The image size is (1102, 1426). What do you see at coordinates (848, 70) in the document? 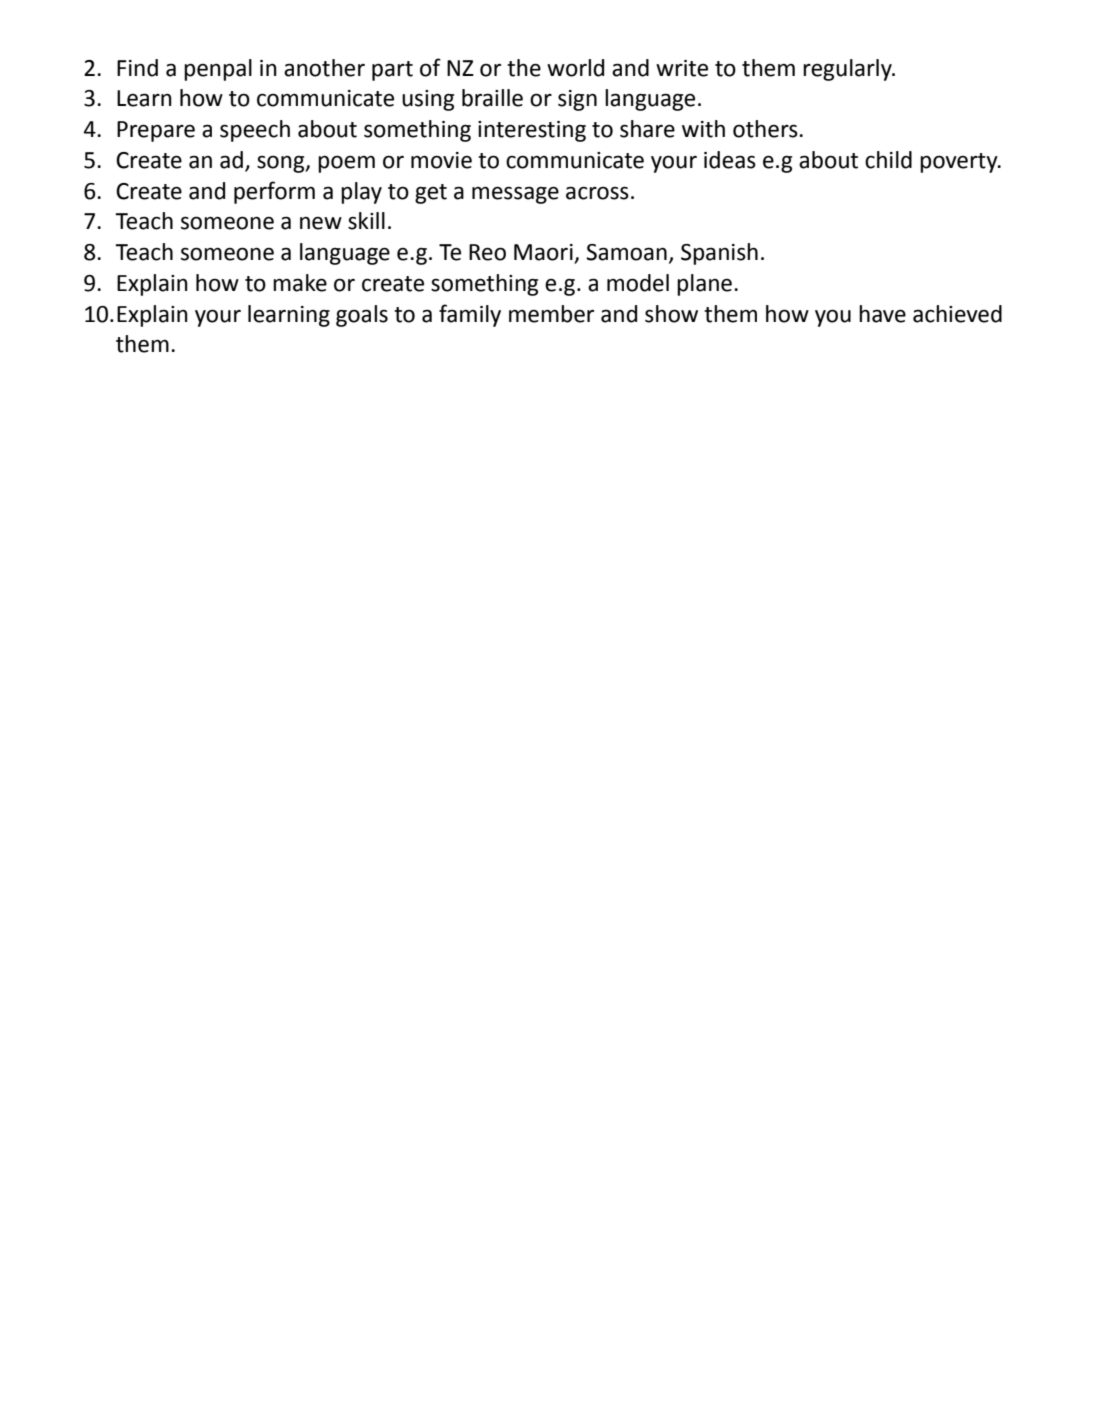
I see `regularly` at bounding box center [848, 70].
